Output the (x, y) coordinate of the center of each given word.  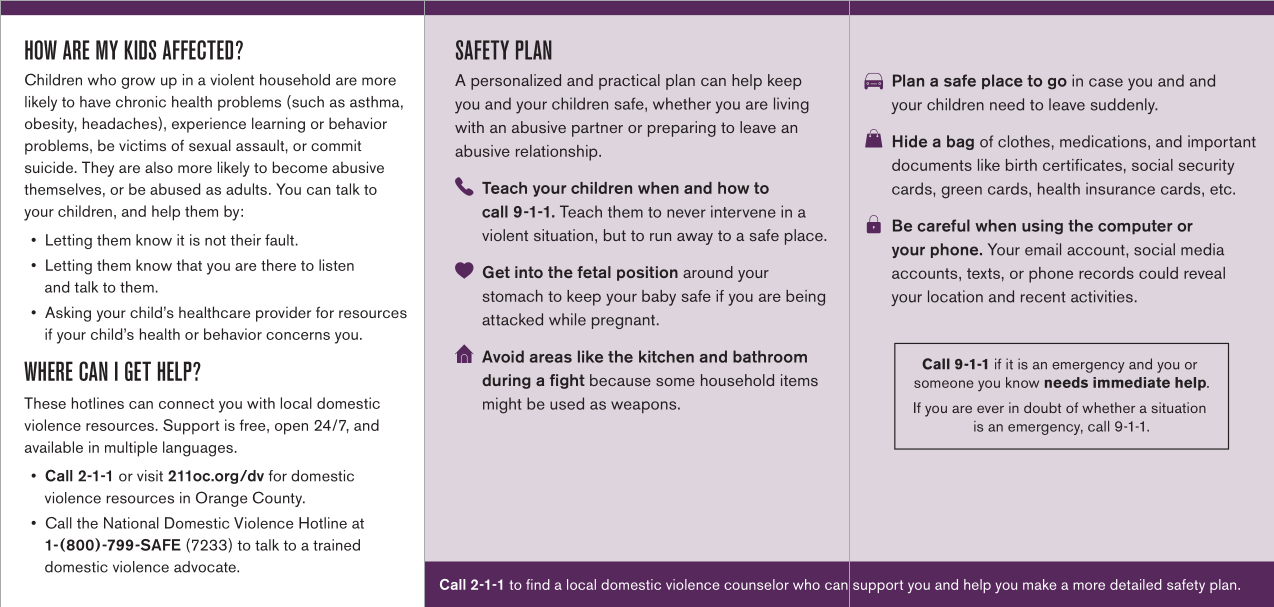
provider (283, 314)
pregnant (623, 322)
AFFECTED (198, 50)
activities (1102, 296)
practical (629, 82)
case (1106, 82)
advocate (206, 567)
